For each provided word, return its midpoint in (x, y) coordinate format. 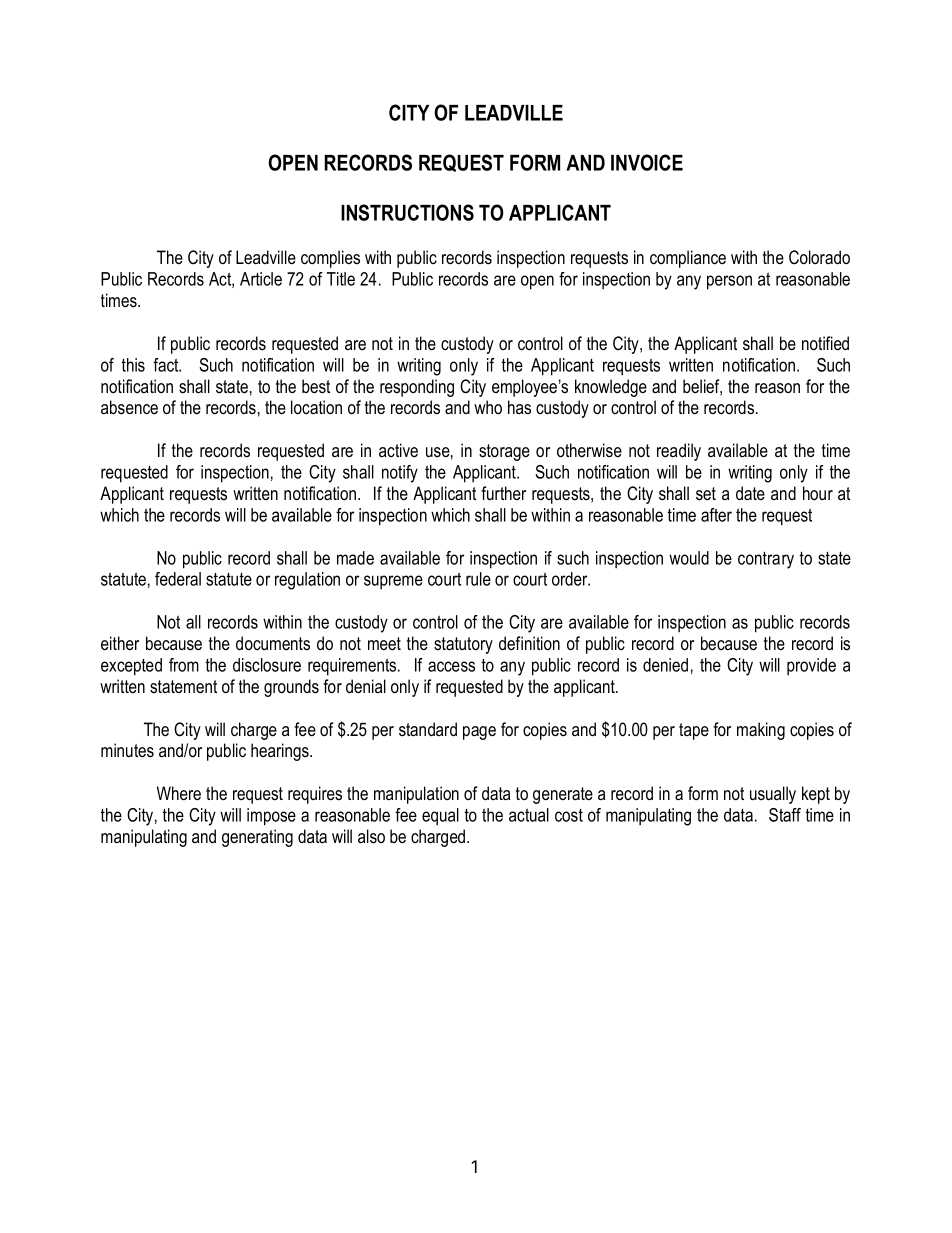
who (488, 407)
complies (330, 259)
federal (178, 579)
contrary (766, 560)
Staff (785, 815)
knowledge (611, 388)
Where (179, 793)
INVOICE (647, 162)
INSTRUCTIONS (407, 212)
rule (478, 579)
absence (129, 407)
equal (440, 817)
